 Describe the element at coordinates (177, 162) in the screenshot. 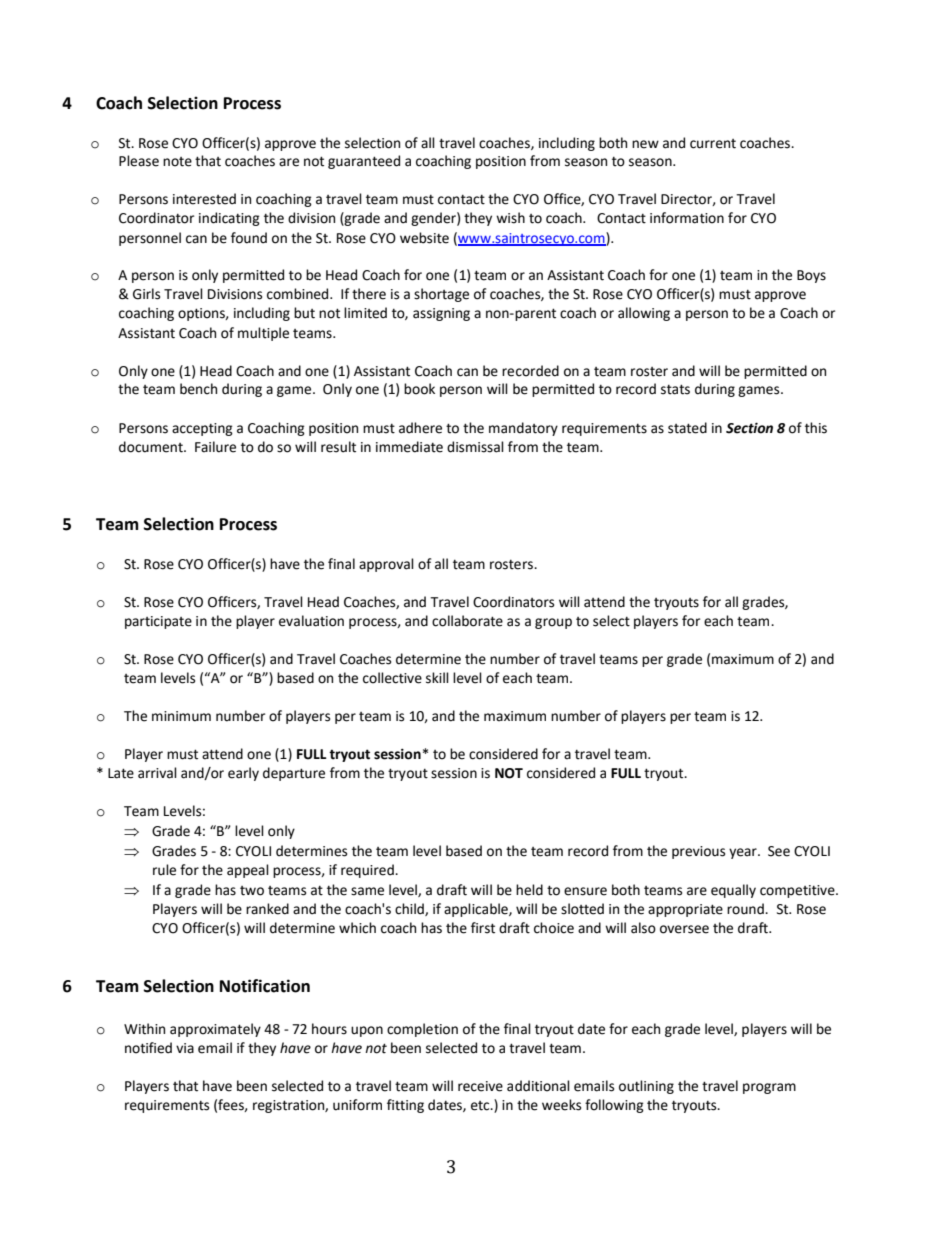

I see `note` at that location.
